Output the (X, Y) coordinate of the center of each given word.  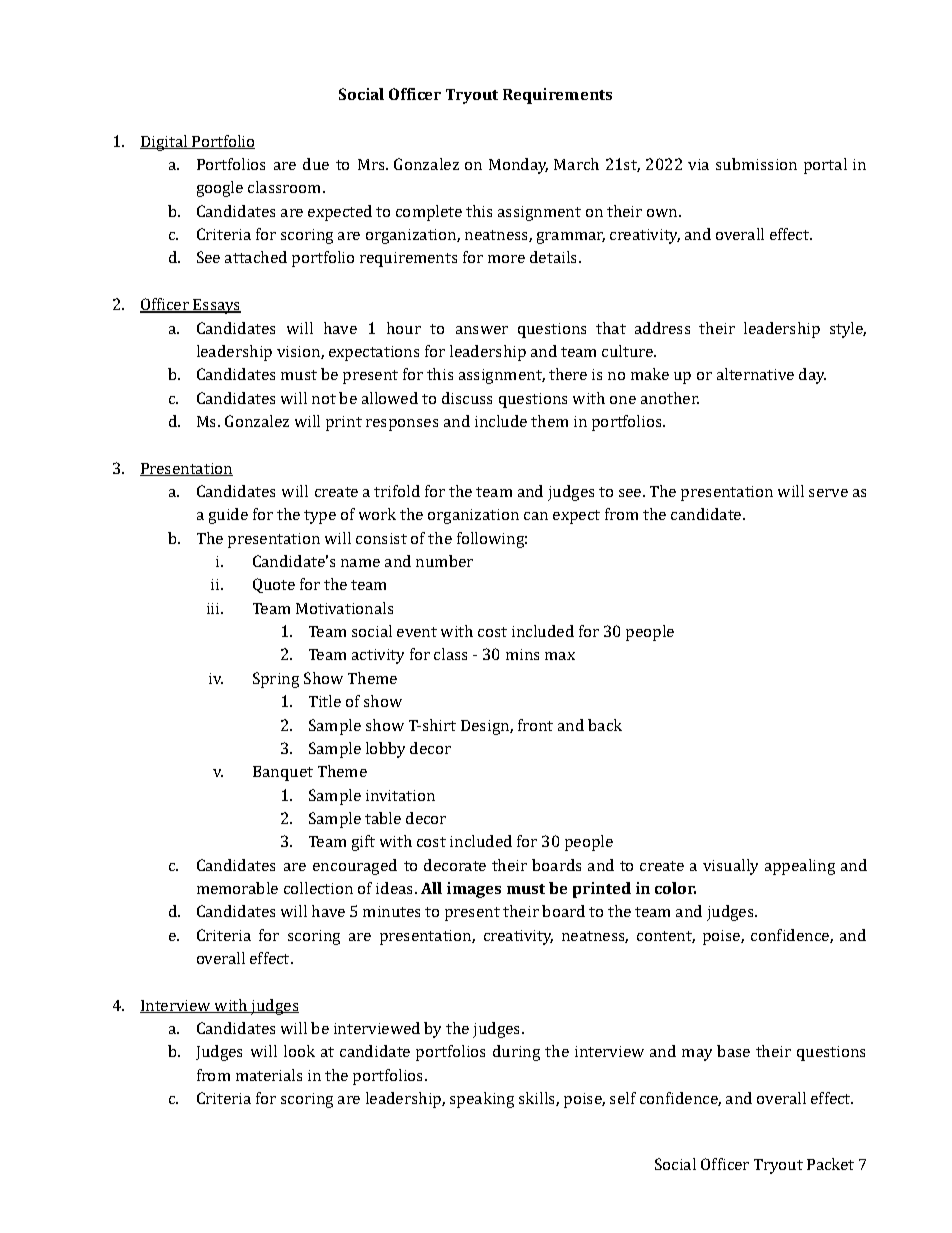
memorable (237, 888)
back (605, 725)
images (474, 890)
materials (269, 1075)
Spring (276, 680)
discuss (467, 398)
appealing (800, 867)
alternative (755, 374)
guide (228, 516)
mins (522, 654)
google (220, 189)
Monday (518, 166)
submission (756, 164)
